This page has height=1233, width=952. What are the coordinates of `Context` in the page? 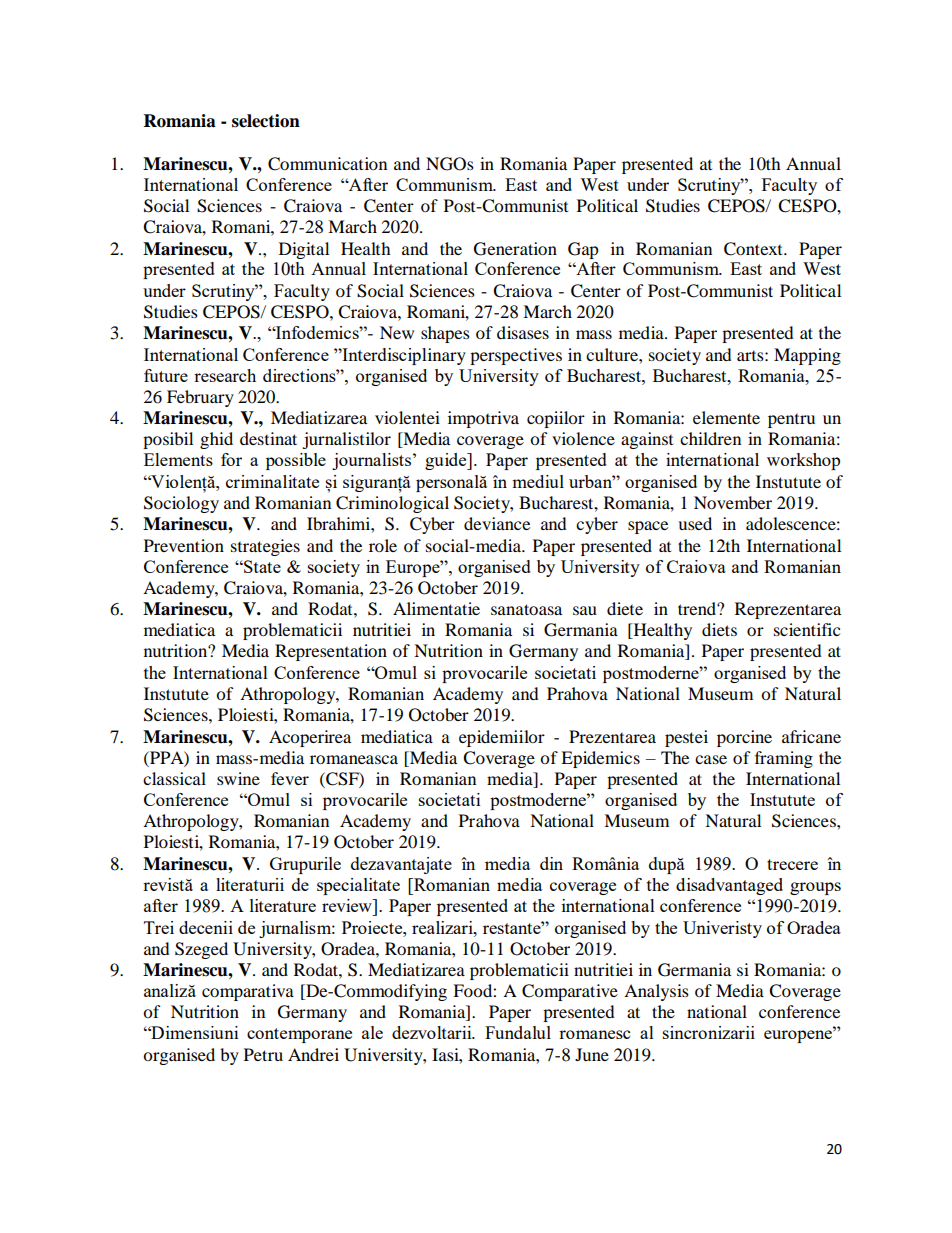 It's located at (754, 249).
